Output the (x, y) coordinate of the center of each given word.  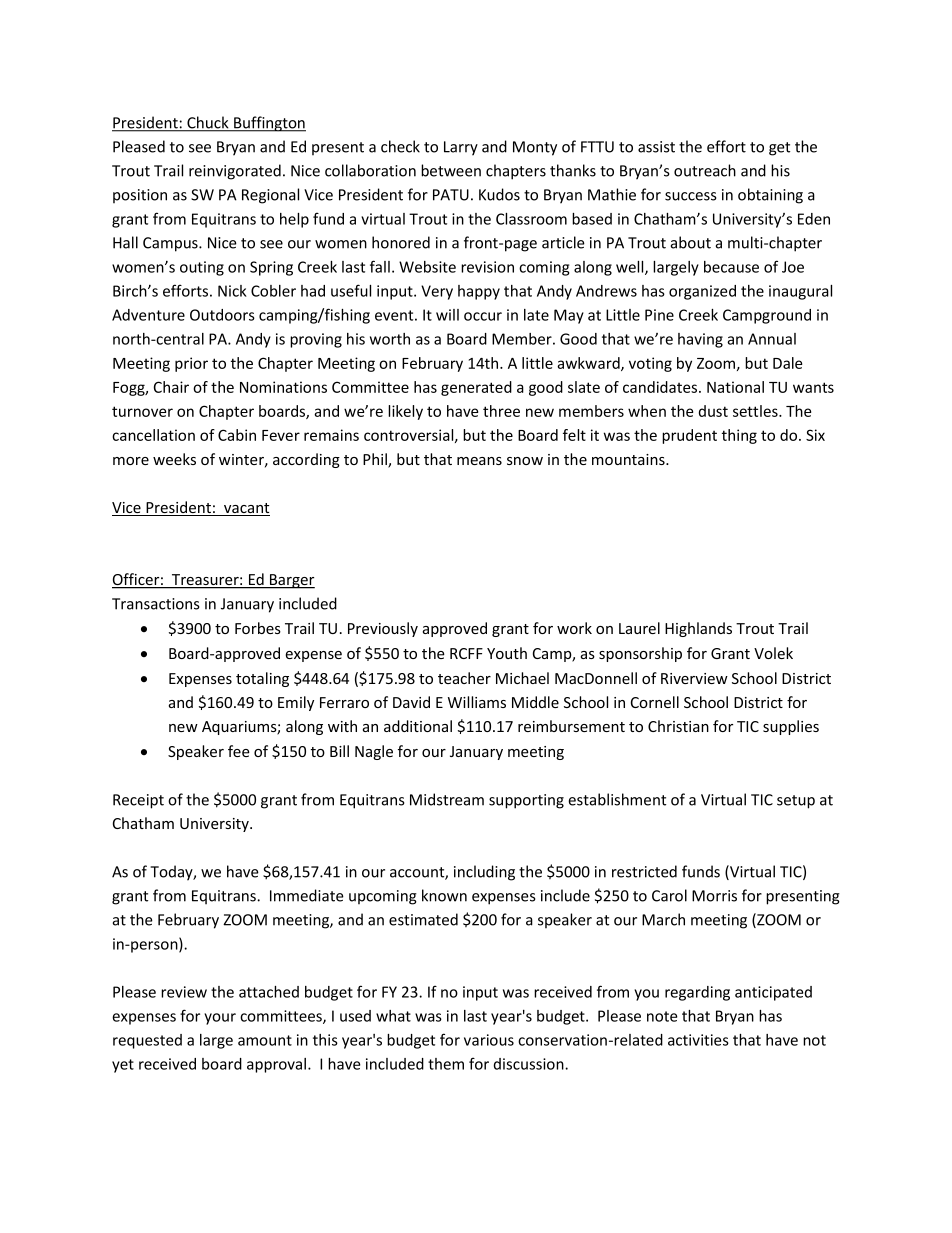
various (489, 1040)
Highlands (698, 629)
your (220, 1019)
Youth (507, 653)
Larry (461, 148)
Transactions (156, 604)
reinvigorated (235, 172)
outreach (705, 170)
